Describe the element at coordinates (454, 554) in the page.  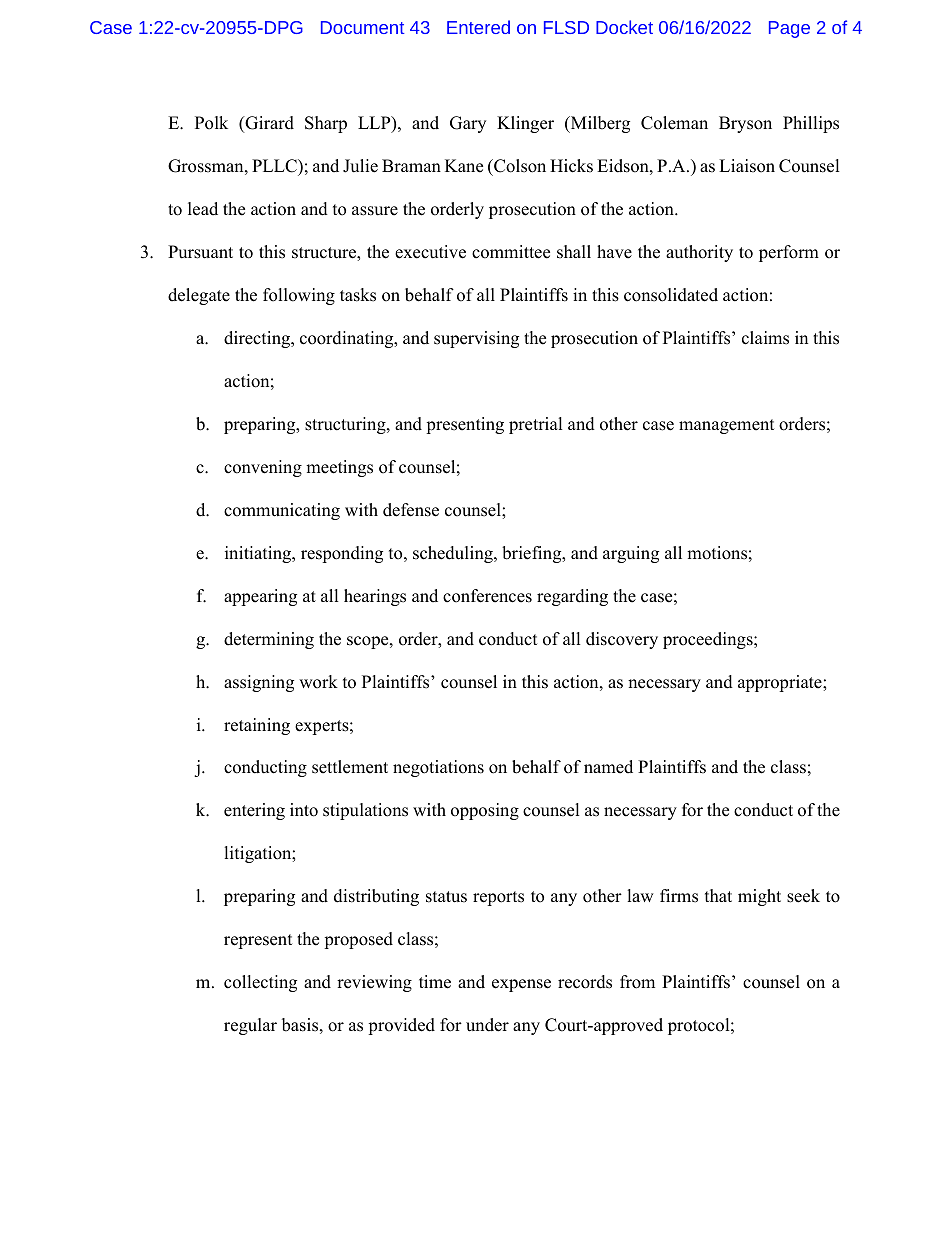
I see `scheduling` at that location.
